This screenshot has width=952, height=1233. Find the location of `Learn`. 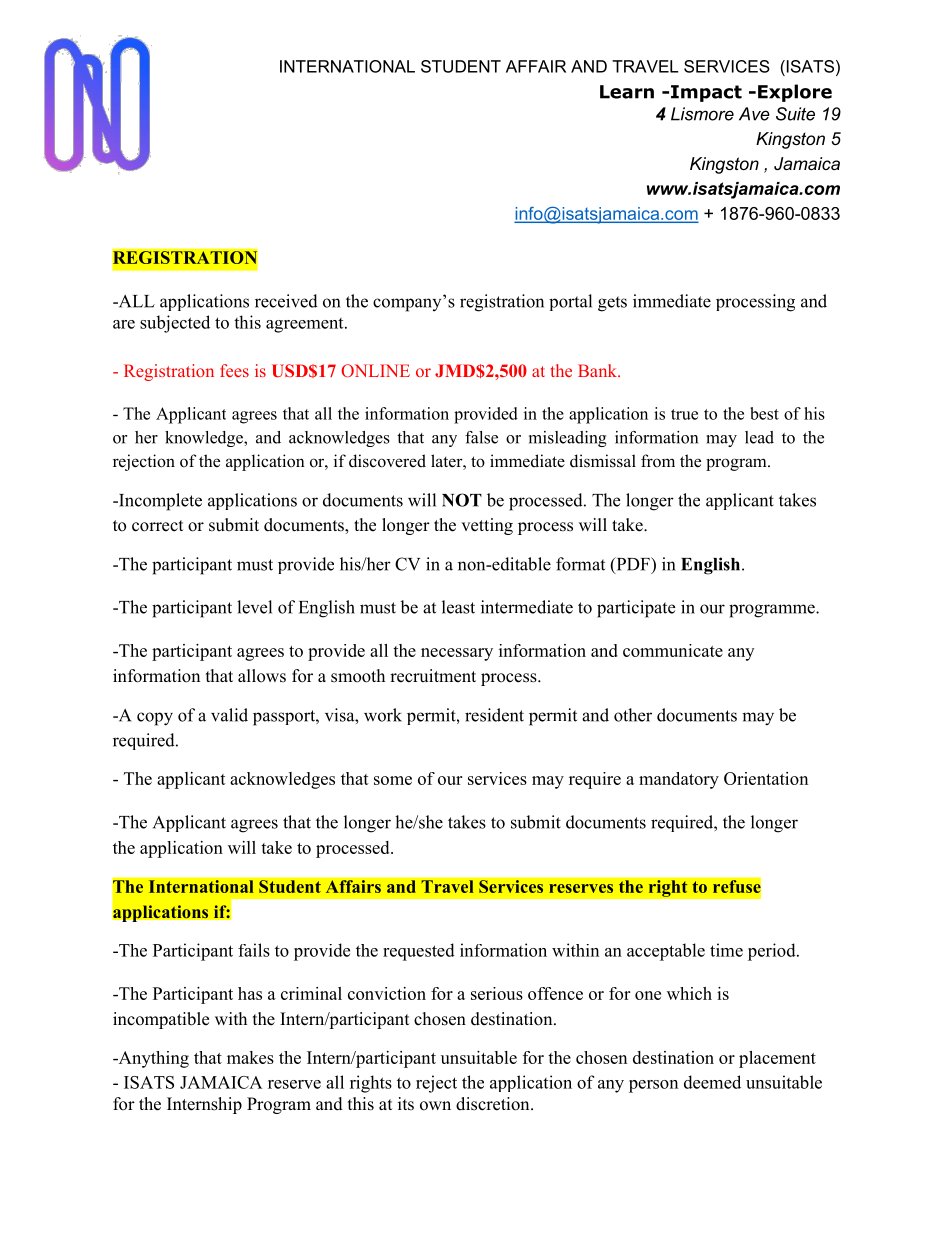

Learn is located at coordinates (627, 92).
